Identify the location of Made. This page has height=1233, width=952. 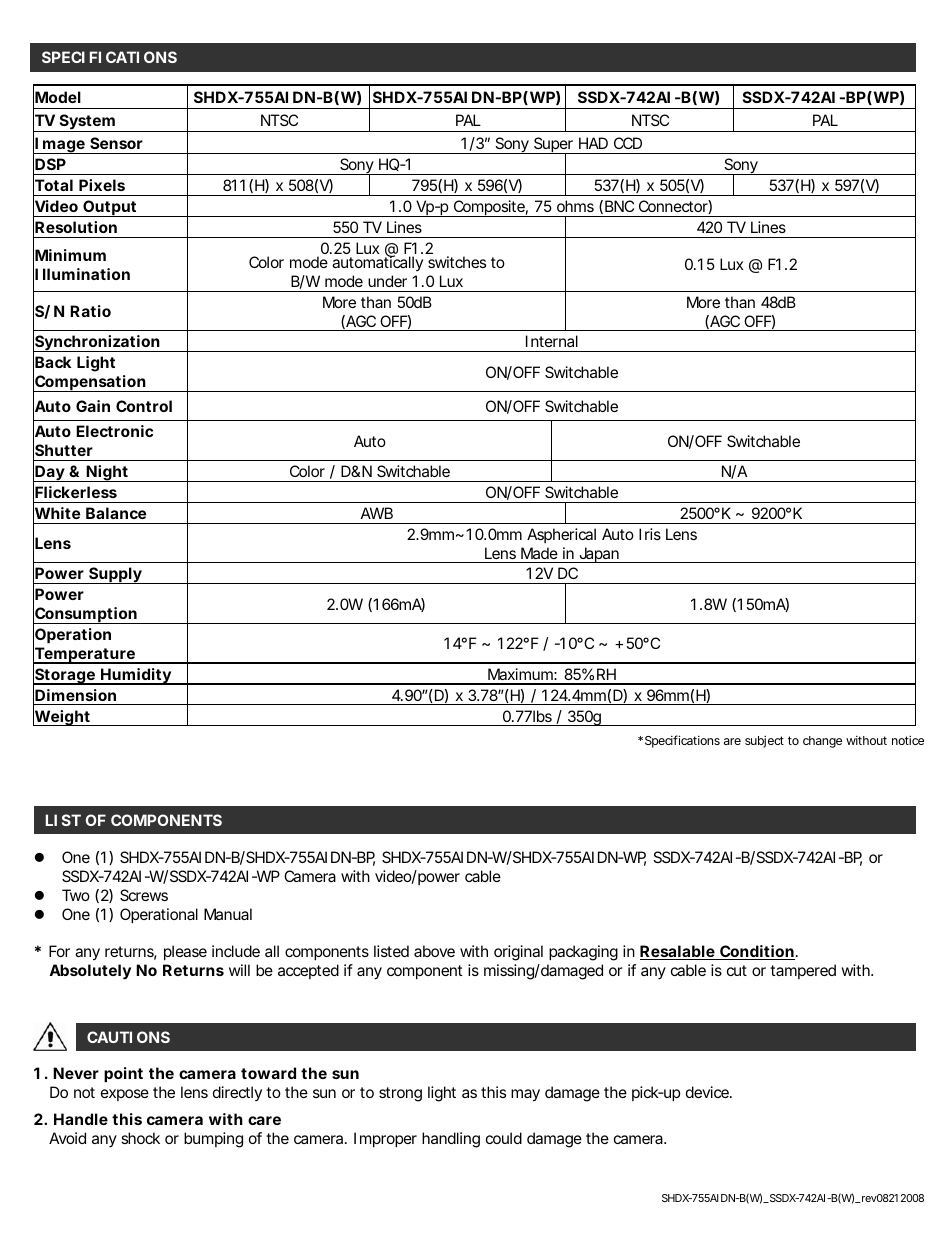
(539, 553).
